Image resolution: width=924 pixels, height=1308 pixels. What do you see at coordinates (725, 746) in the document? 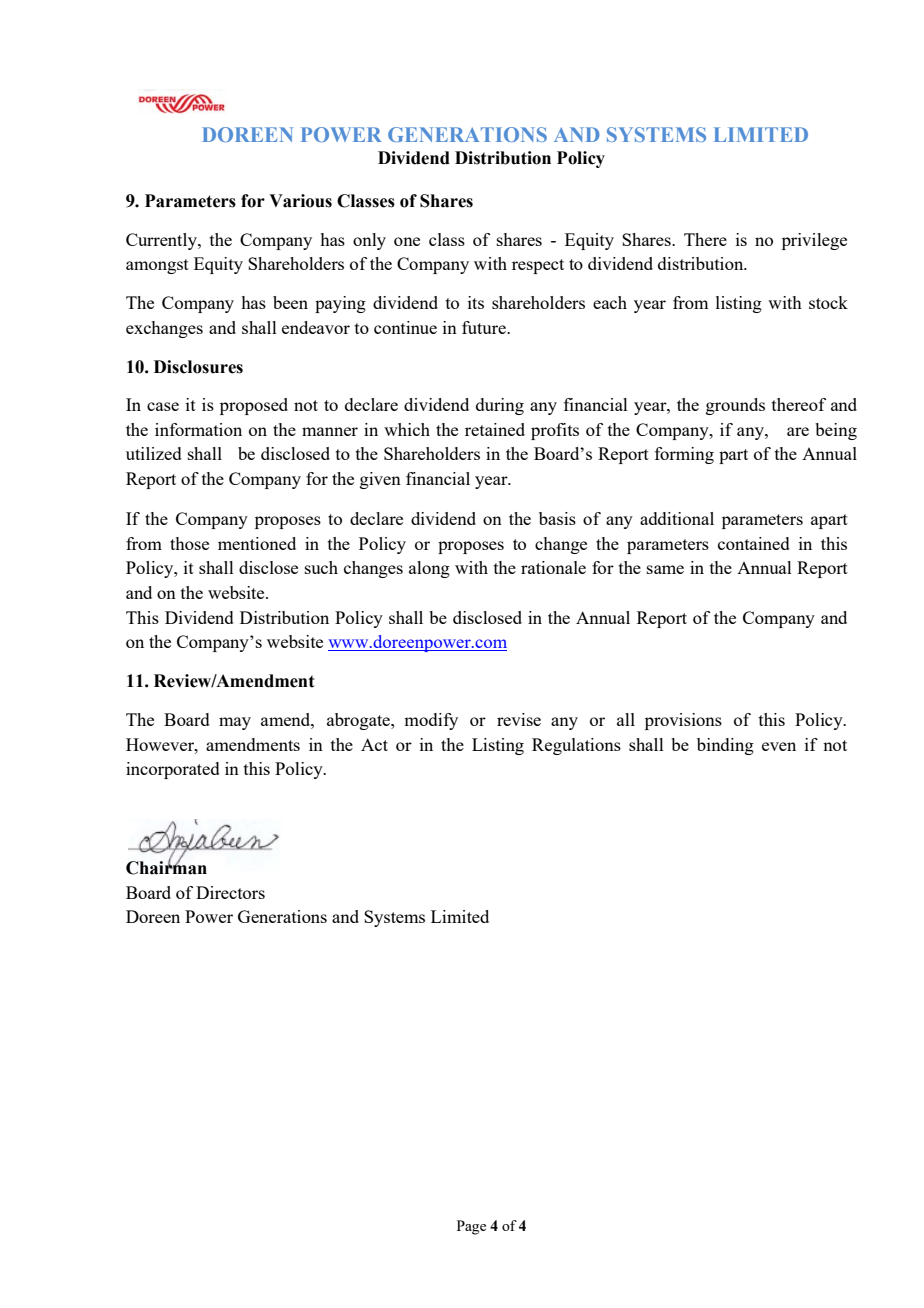
I see `binding` at bounding box center [725, 746].
